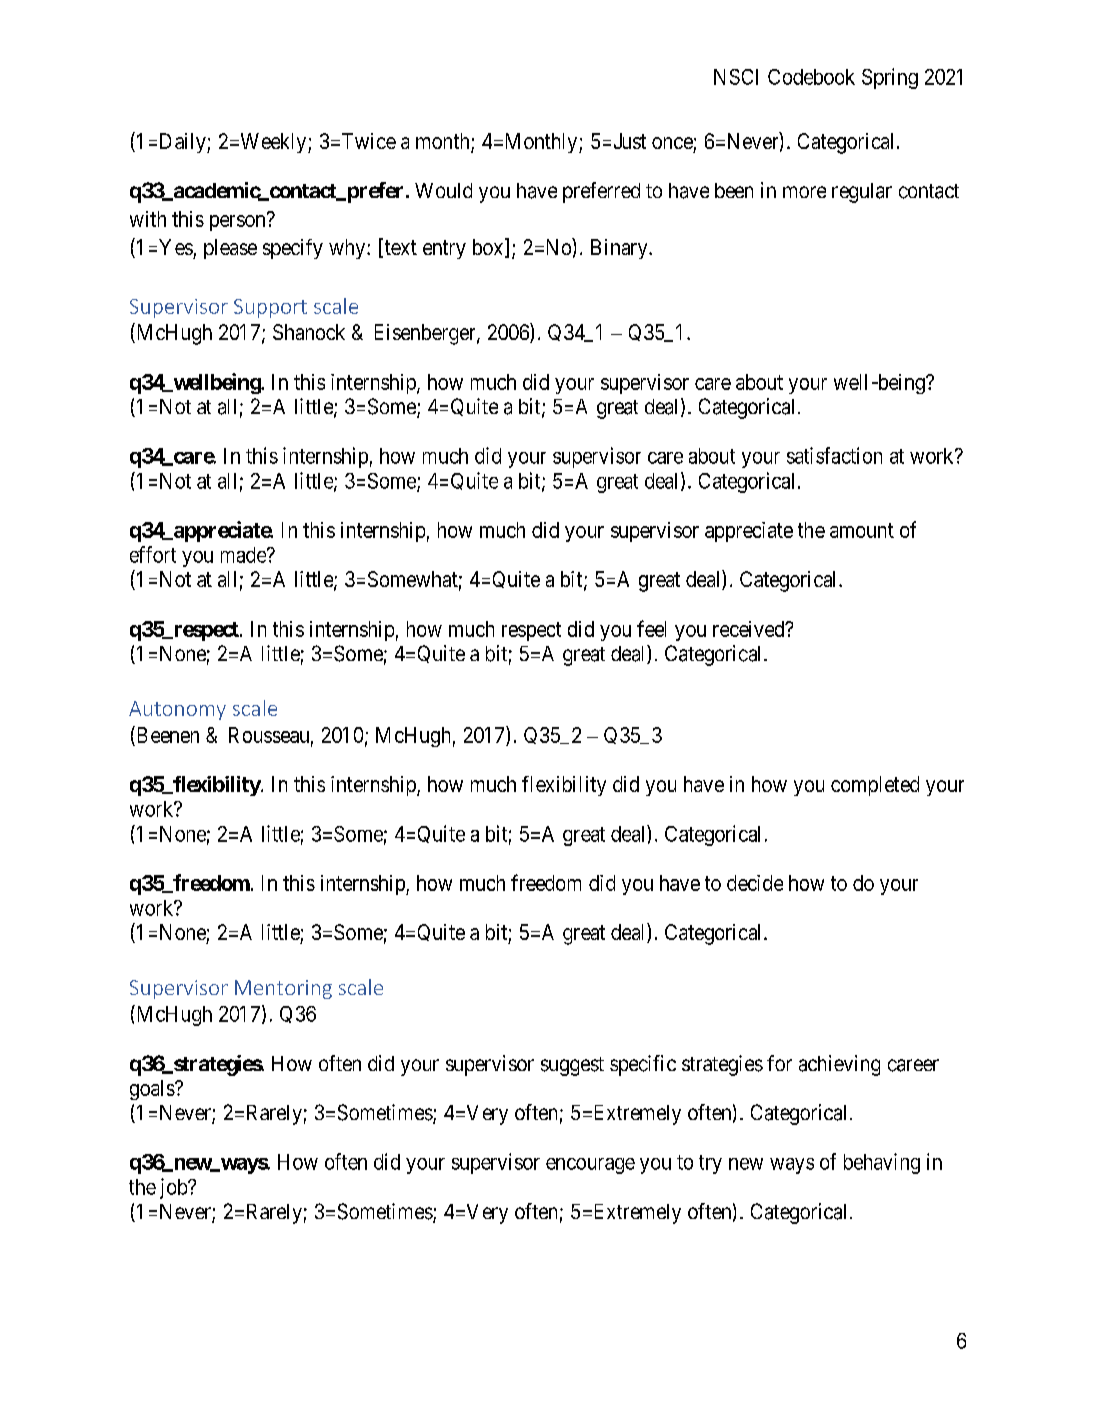  I want to click on person, so click(237, 223).
